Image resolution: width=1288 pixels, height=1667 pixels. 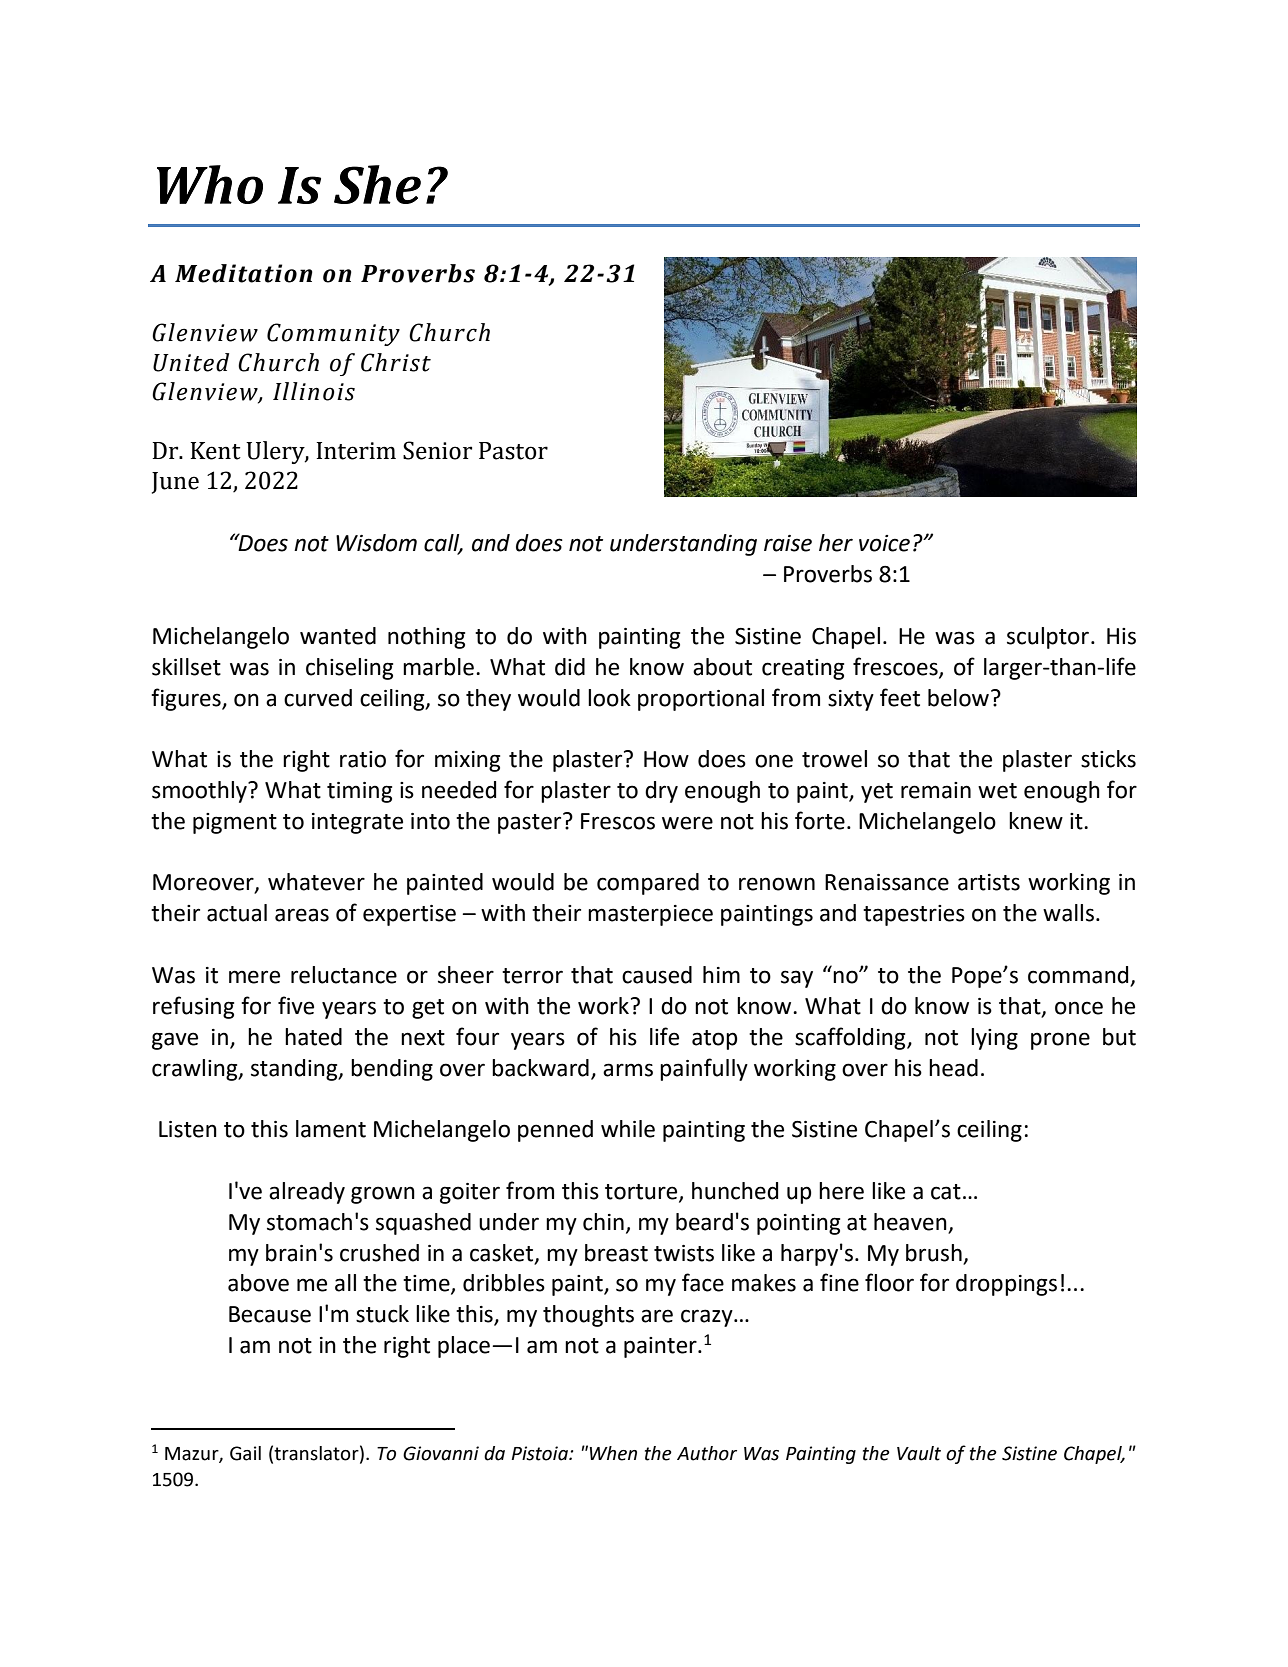 I want to click on Meditation, so click(x=244, y=273).
